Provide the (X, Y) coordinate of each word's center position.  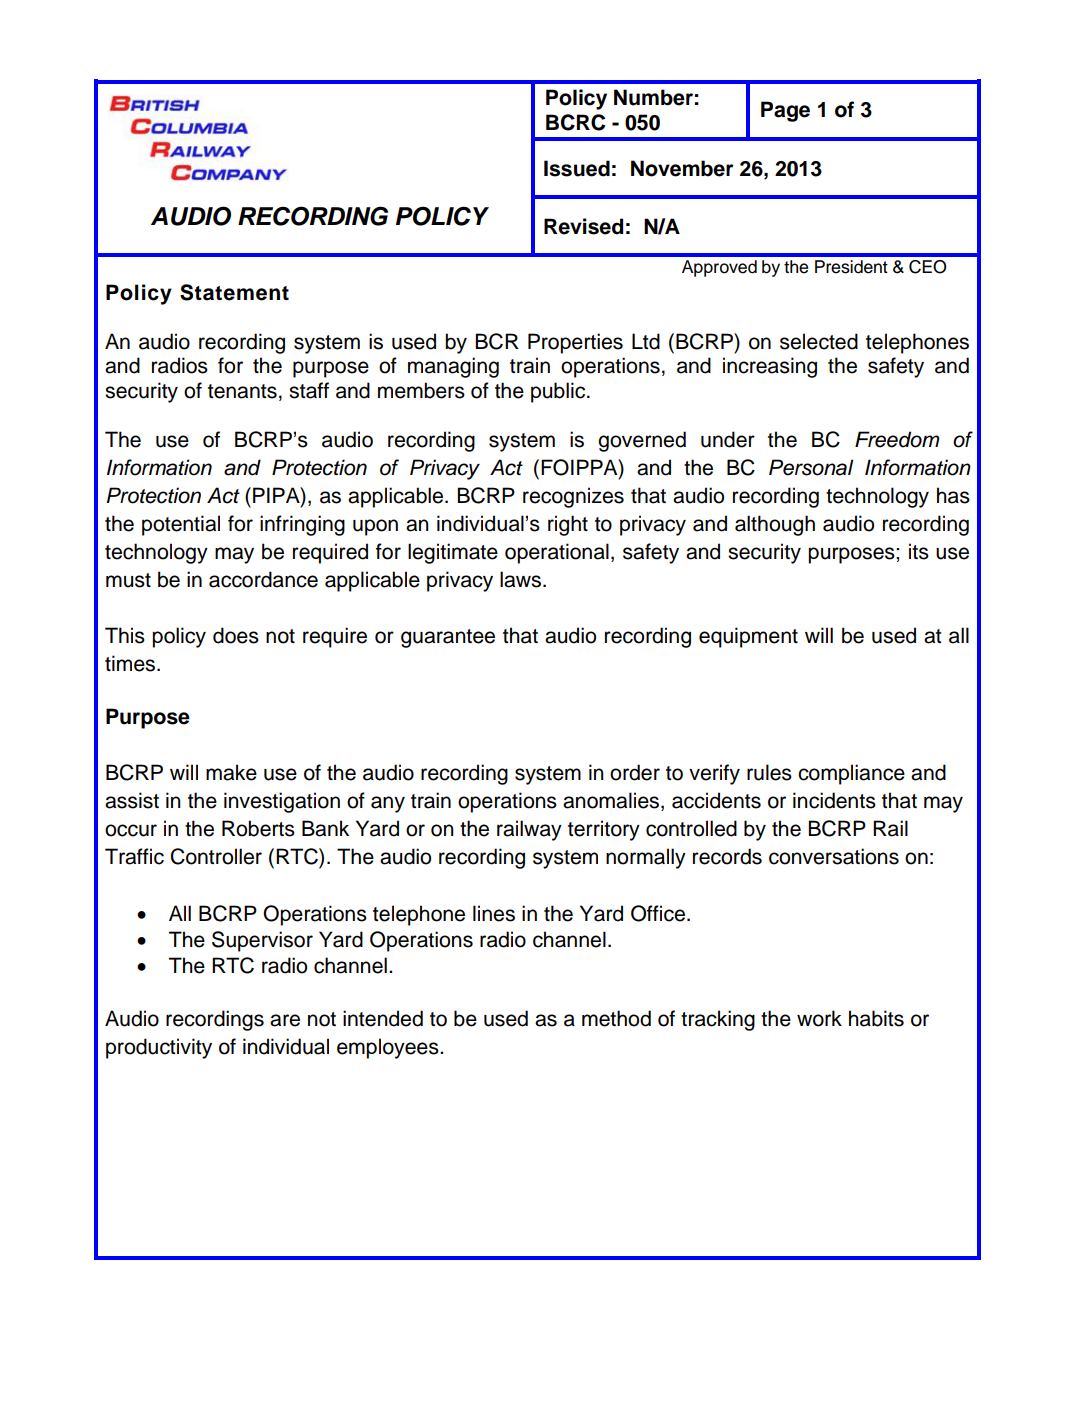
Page (785, 111)
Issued (577, 168)
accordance (263, 579)
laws (520, 579)
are (285, 1020)
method (616, 1018)
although (775, 525)
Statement (234, 292)
